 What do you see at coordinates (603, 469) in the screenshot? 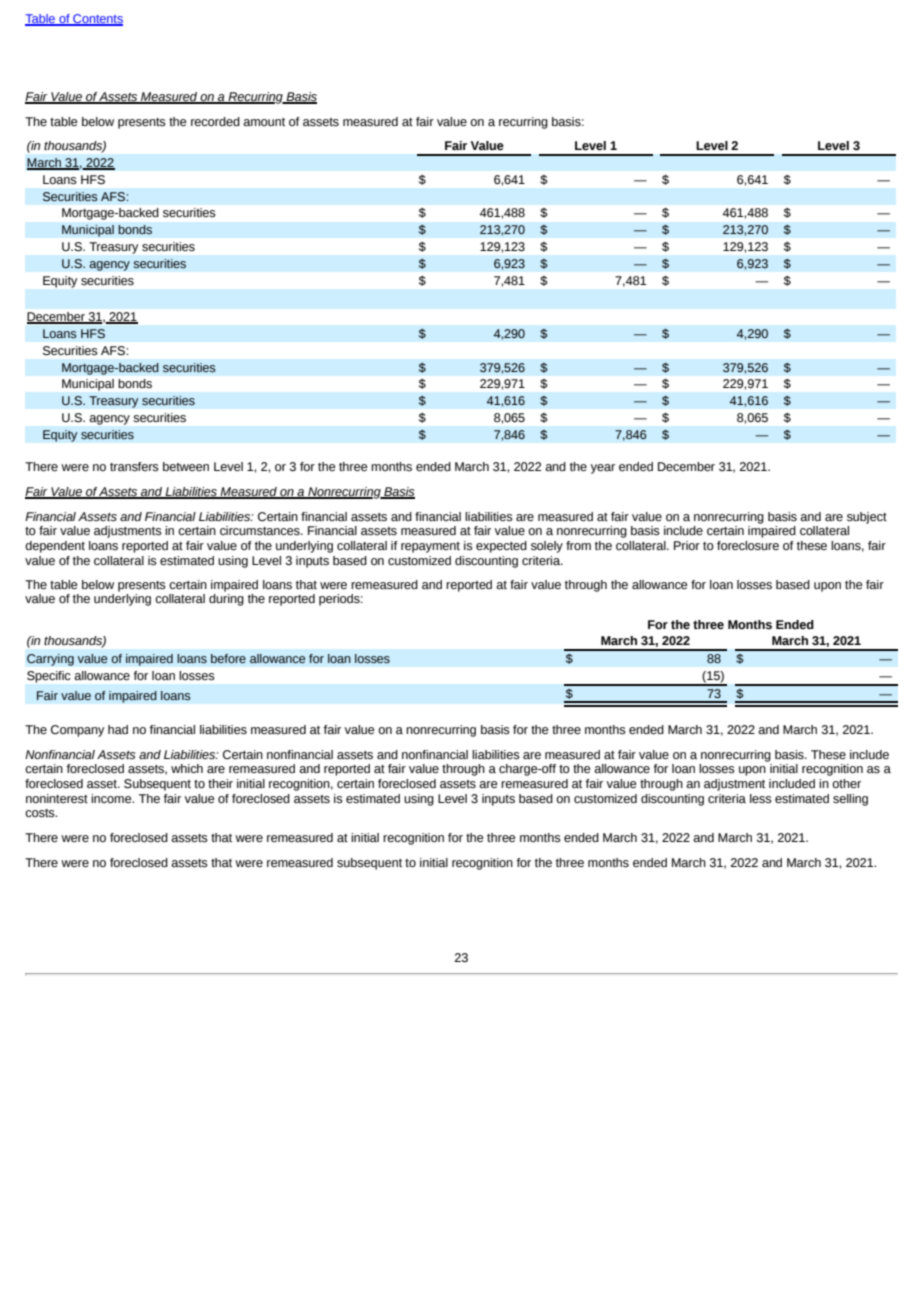
I see `year` at bounding box center [603, 469].
